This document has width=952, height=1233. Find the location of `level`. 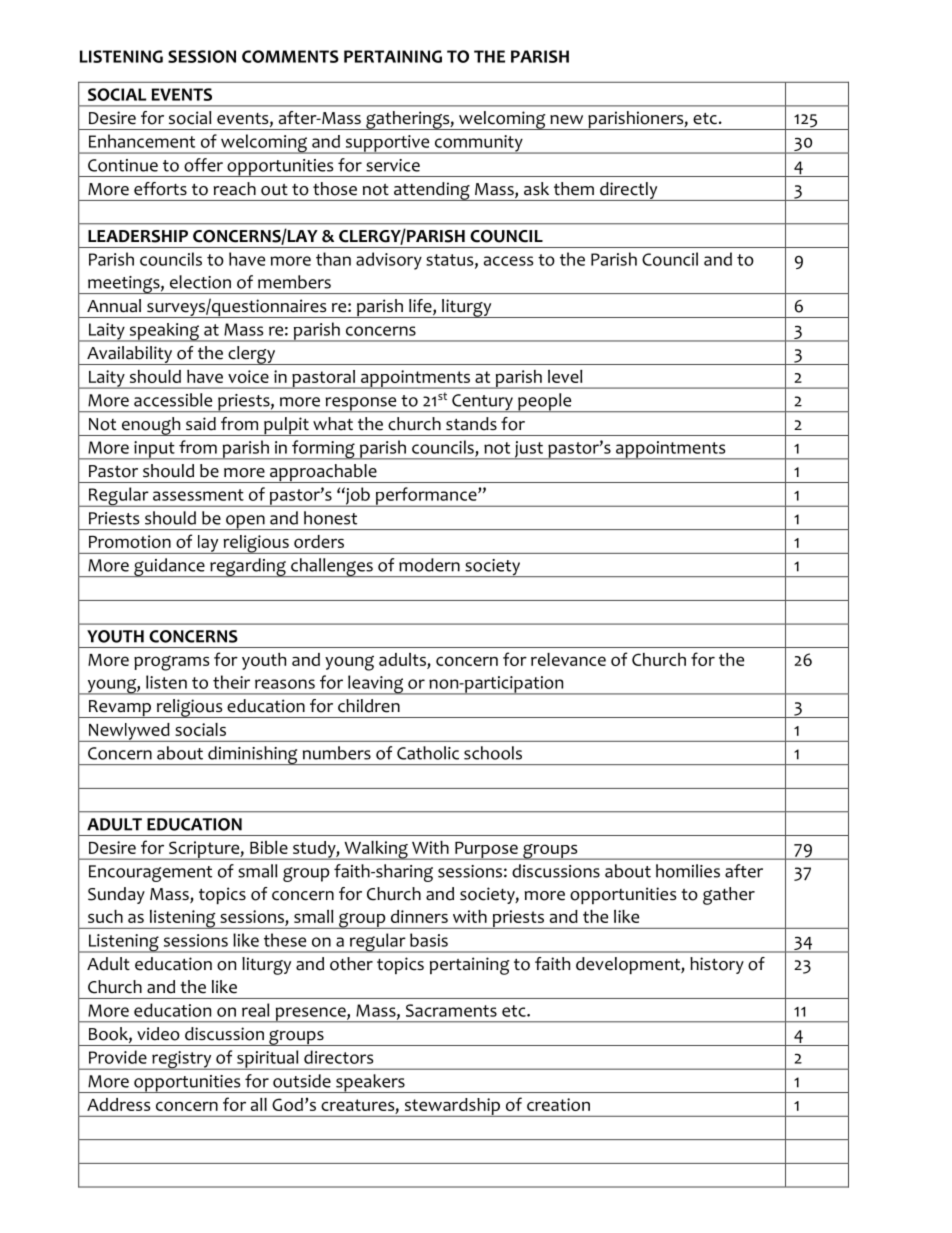

level is located at coordinates (565, 376).
